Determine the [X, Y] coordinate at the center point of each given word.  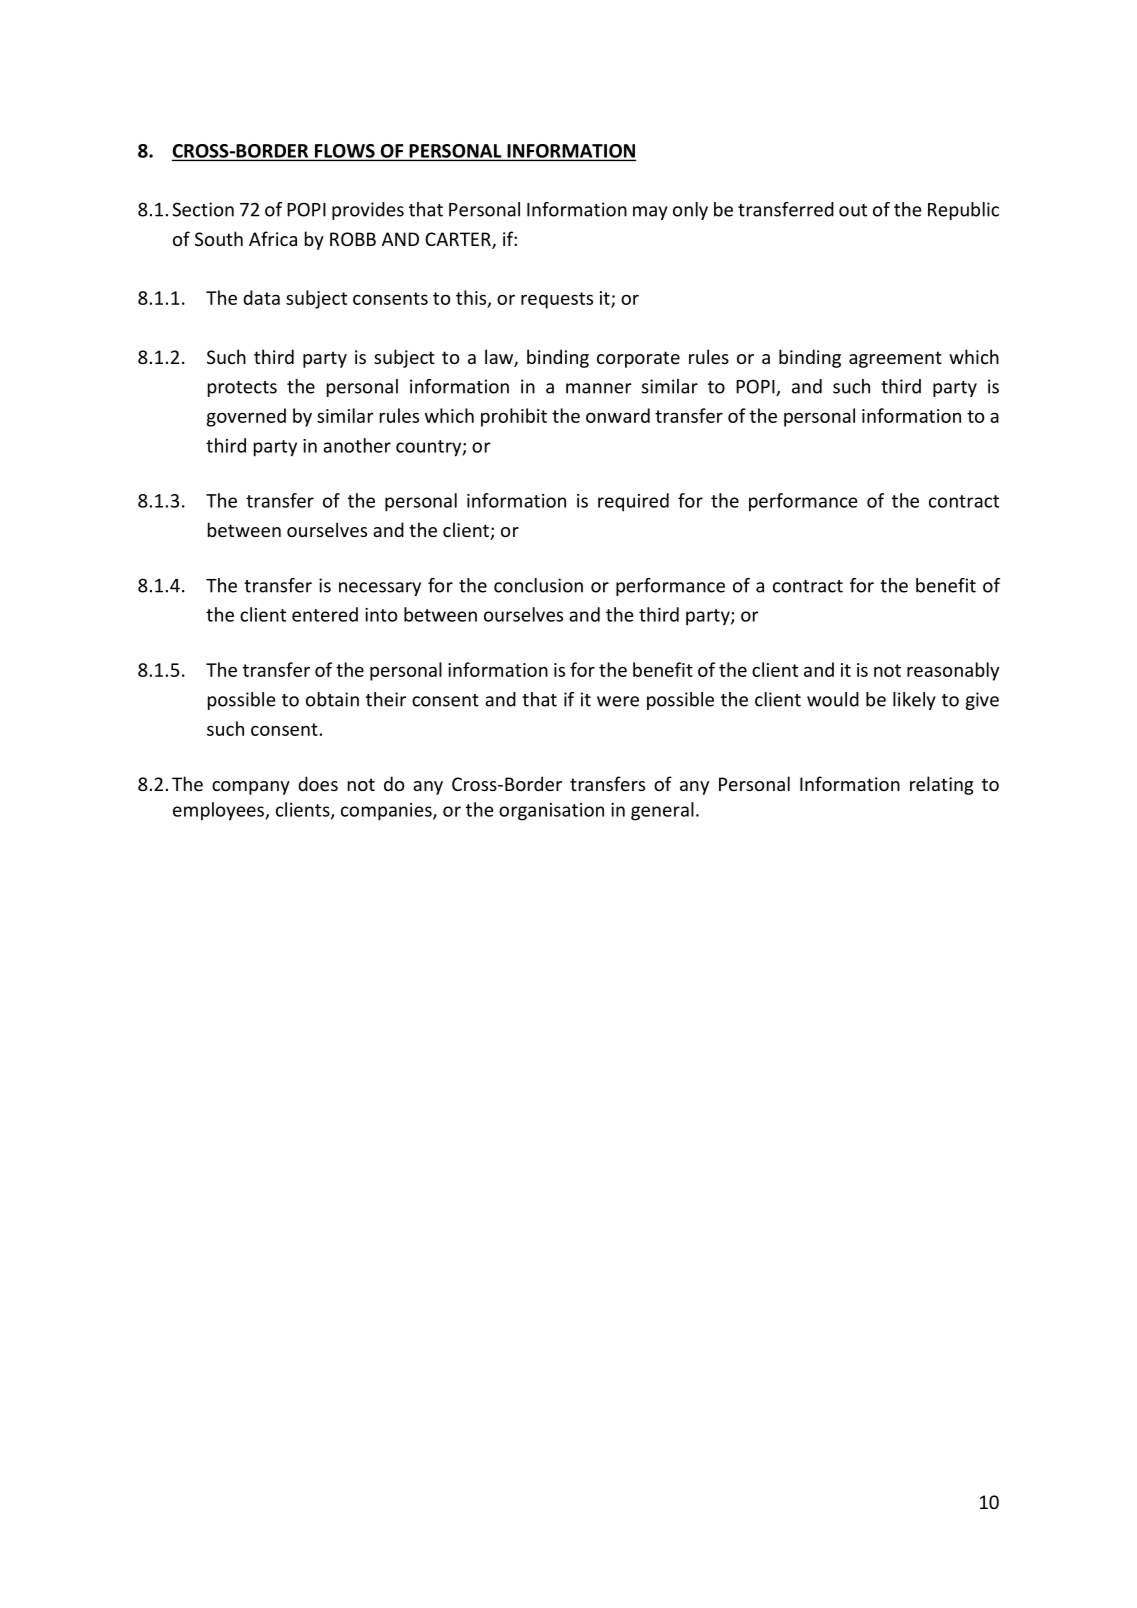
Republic [963, 211]
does [318, 783]
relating [942, 785]
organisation [551, 812]
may [650, 213]
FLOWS [344, 152]
